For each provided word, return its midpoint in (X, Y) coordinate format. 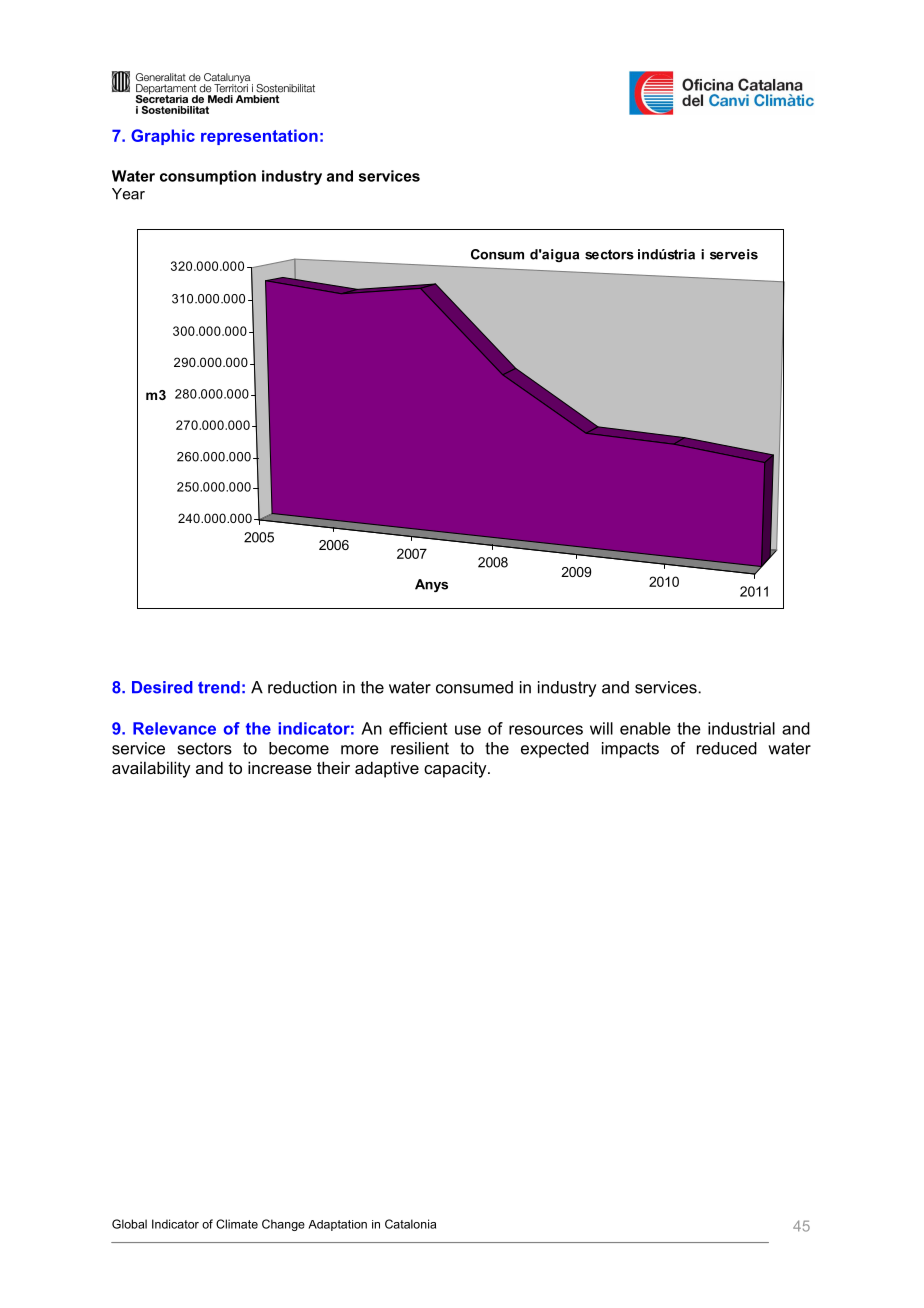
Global (129, 1224)
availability (151, 769)
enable (645, 728)
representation (259, 137)
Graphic (163, 137)
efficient (418, 728)
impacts (630, 750)
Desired (162, 687)
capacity (456, 769)
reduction (302, 687)
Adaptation (337, 1225)
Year (128, 194)
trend (219, 687)
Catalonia (410, 1224)
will (601, 728)
